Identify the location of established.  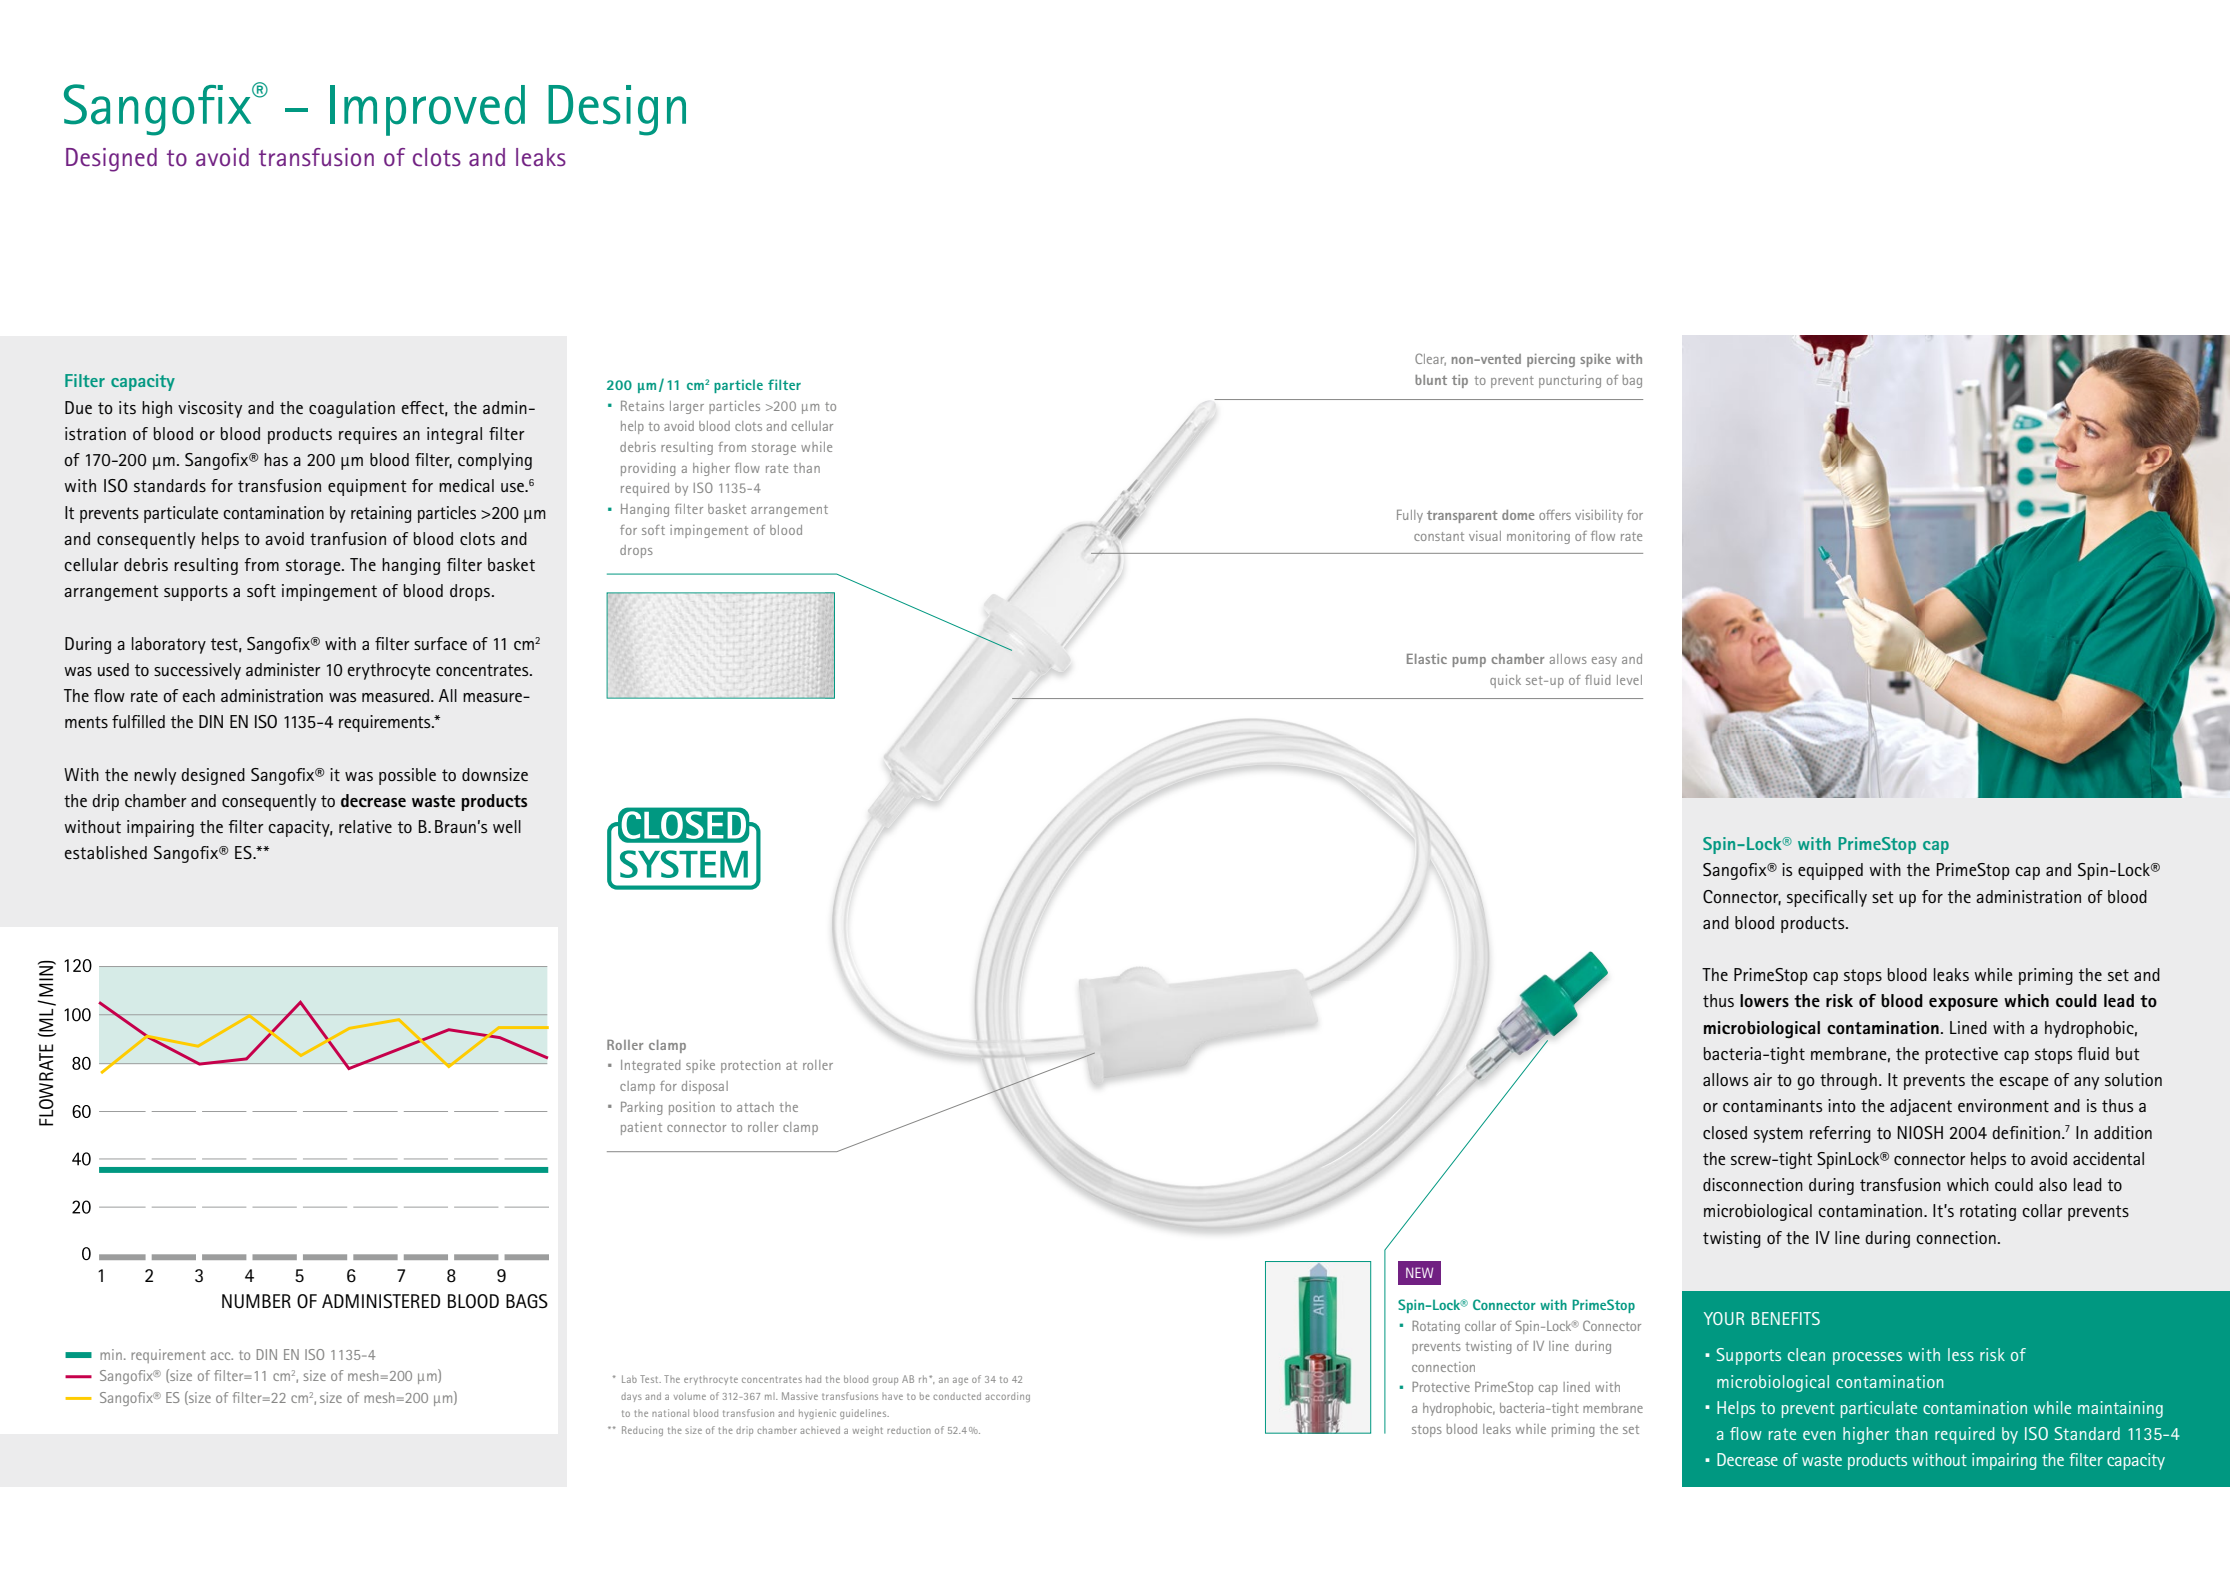
(106, 853).
